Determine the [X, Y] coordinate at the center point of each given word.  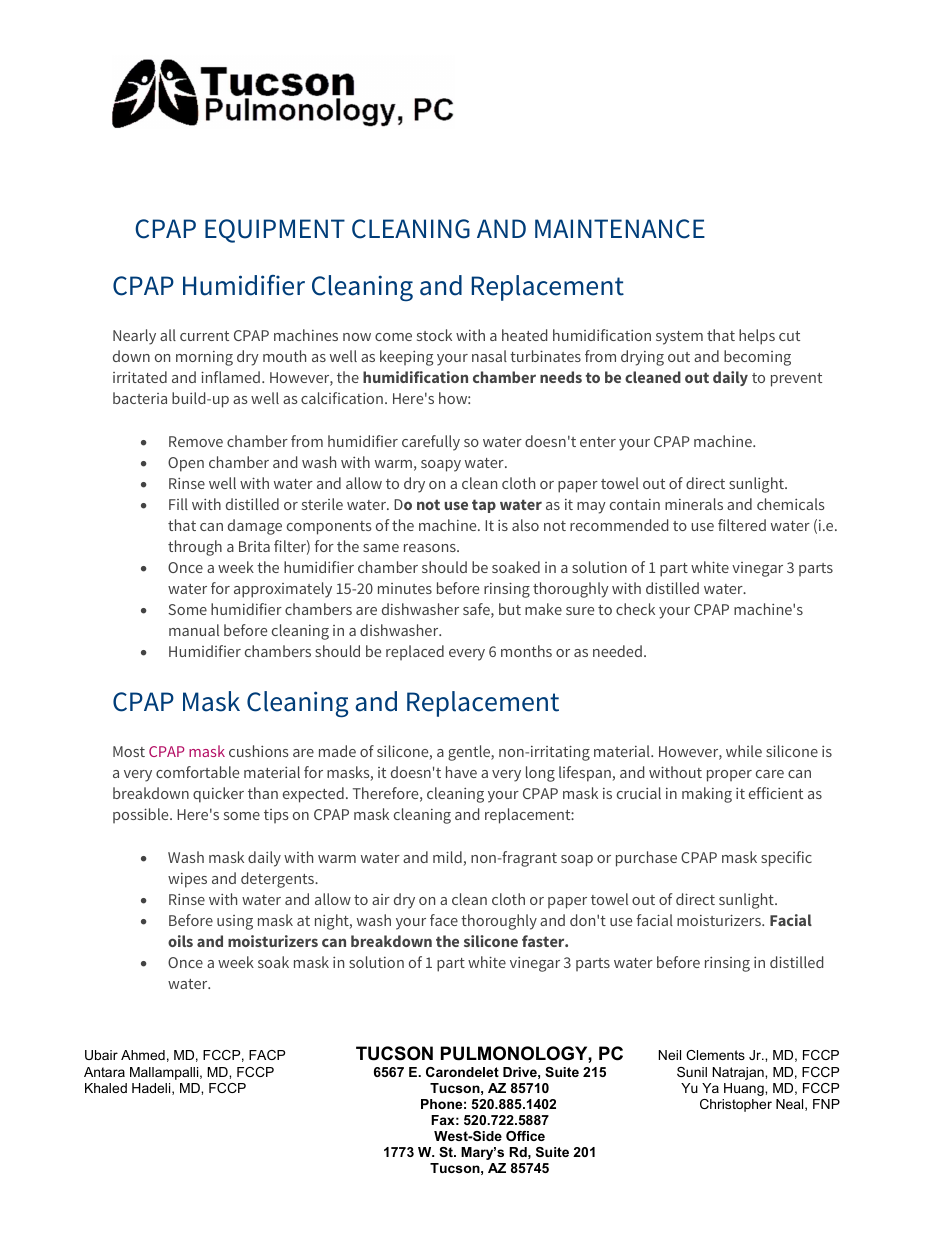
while [744, 751]
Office [525, 1136]
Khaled [106, 1088]
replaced [415, 652]
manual [194, 630]
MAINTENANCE [620, 229]
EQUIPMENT [275, 231]
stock [434, 335]
